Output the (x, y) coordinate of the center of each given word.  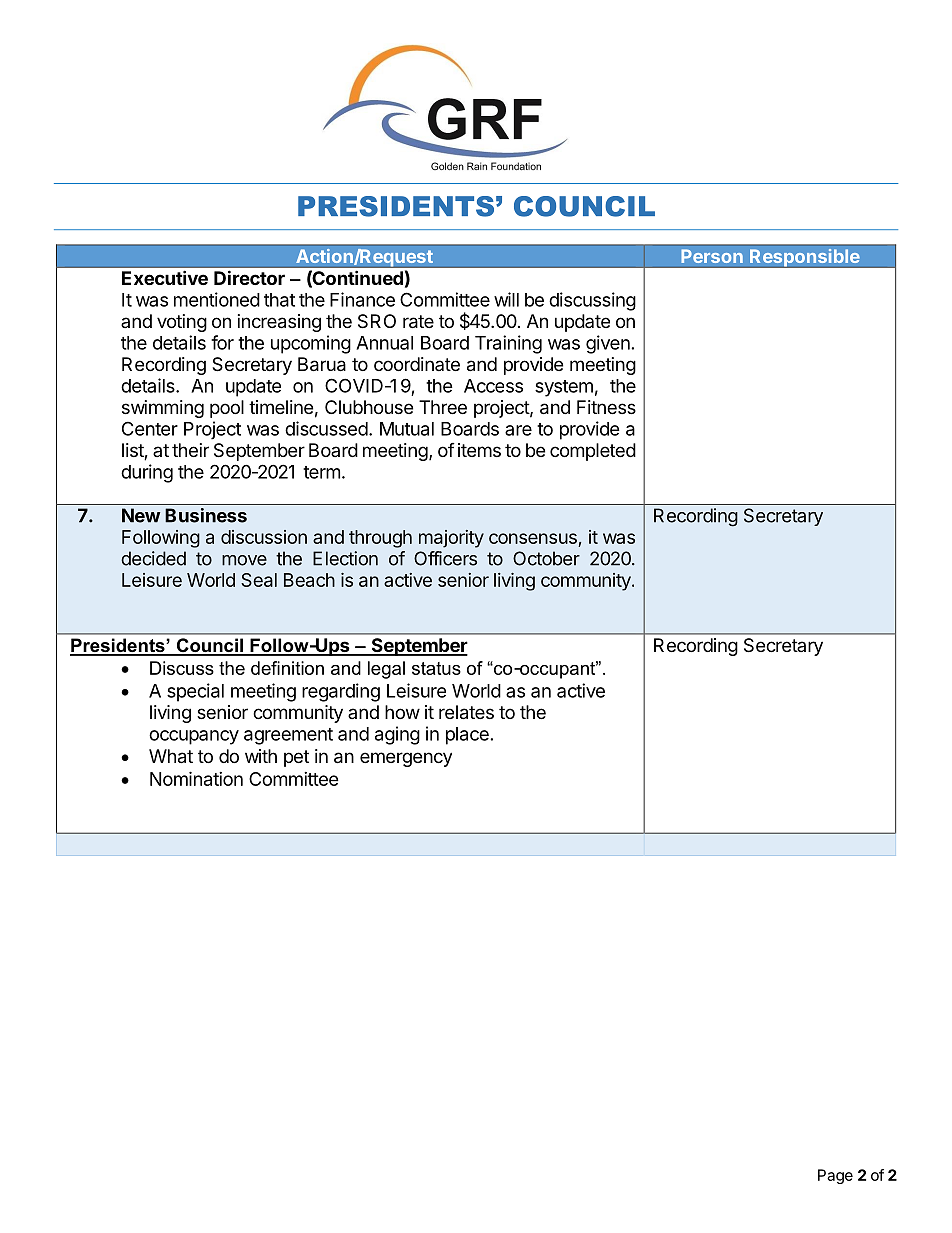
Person (712, 256)
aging (397, 735)
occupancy (194, 737)
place (467, 736)
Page (835, 1176)
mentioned (217, 299)
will (506, 299)
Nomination (196, 778)
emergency (406, 759)
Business (206, 515)
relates (466, 712)
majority (451, 539)
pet (296, 758)
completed (593, 452)
